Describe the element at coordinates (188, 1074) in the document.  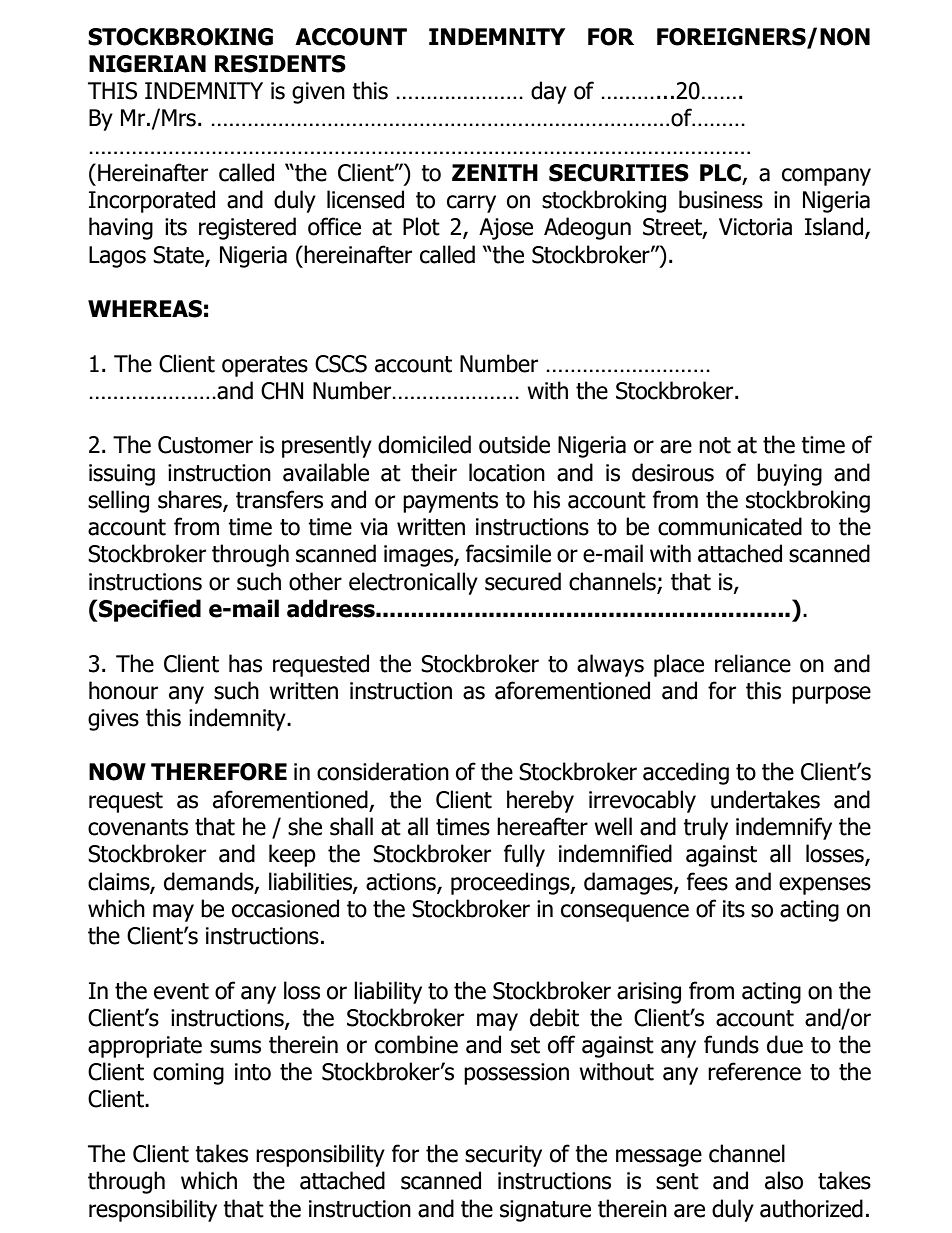
I see `coming` at that location.
